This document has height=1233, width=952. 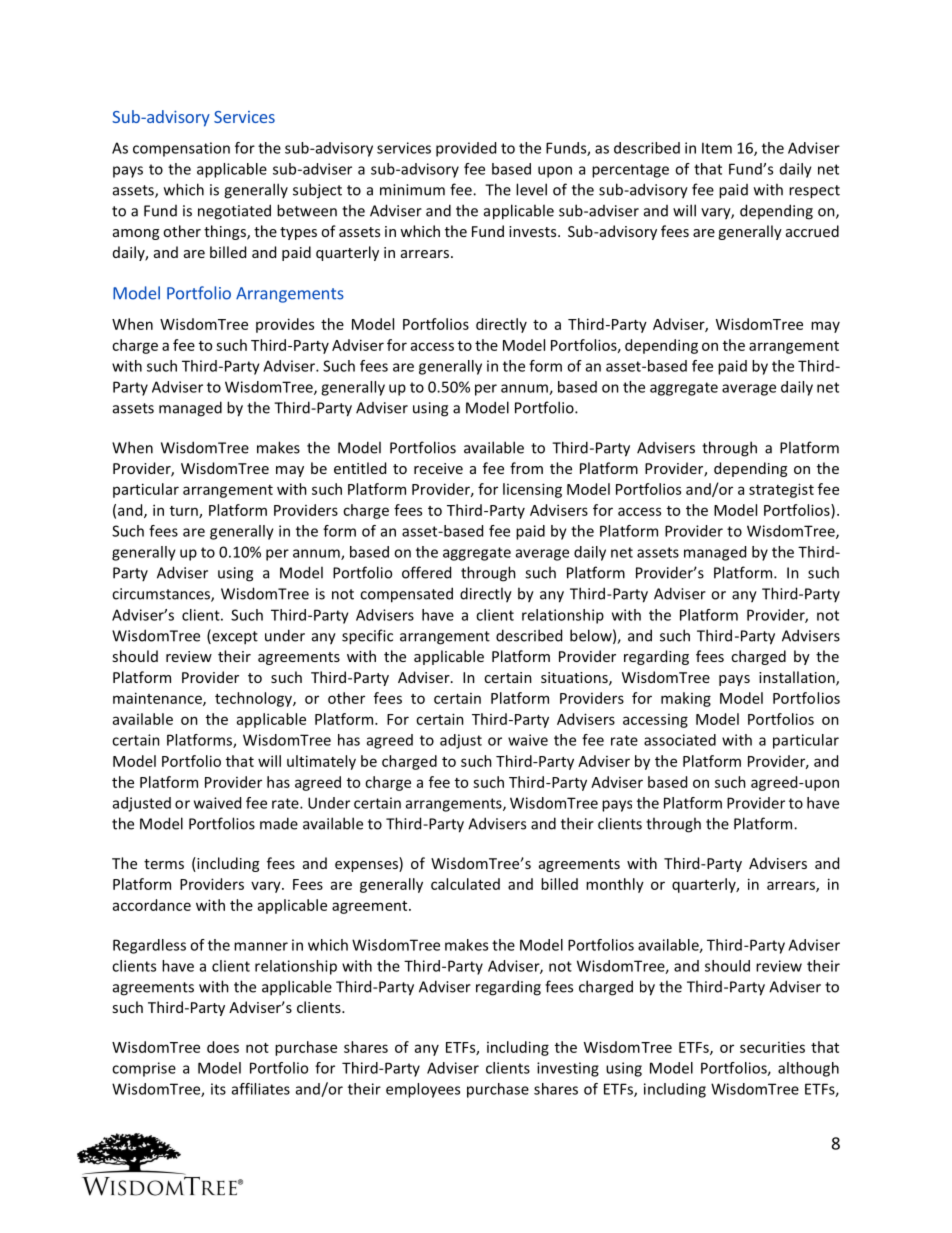 I want to click on Item, so click(x=717, y=148).
